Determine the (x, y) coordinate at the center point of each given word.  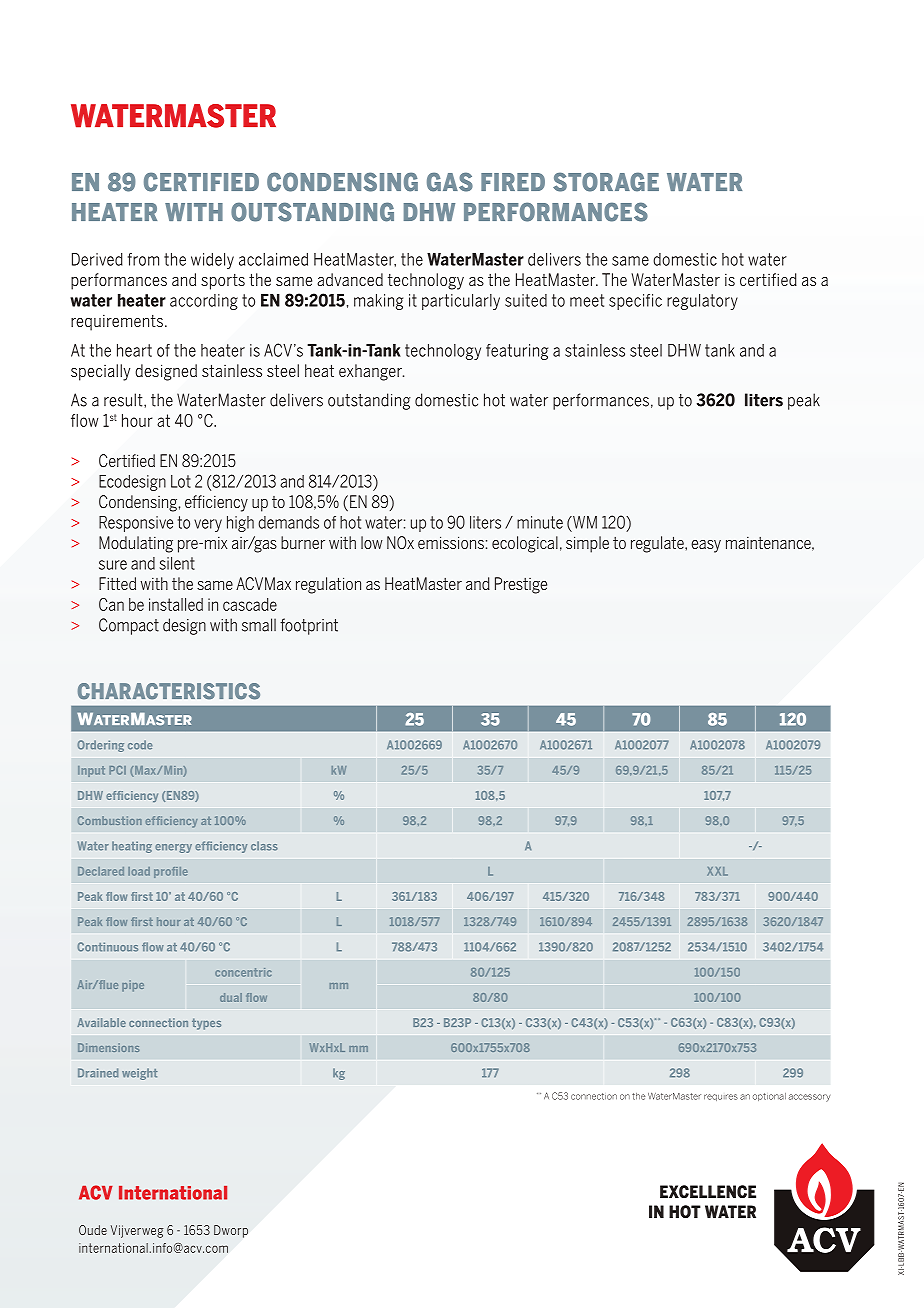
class (264, 846)
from (143, 259)
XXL (717, 871)
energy (173, 848)
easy (706, 546)
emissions (451, 542)
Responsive (136, 524)
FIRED (513, 182)
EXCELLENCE (708, 1191)
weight (140, 1074)
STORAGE (606, 182)
